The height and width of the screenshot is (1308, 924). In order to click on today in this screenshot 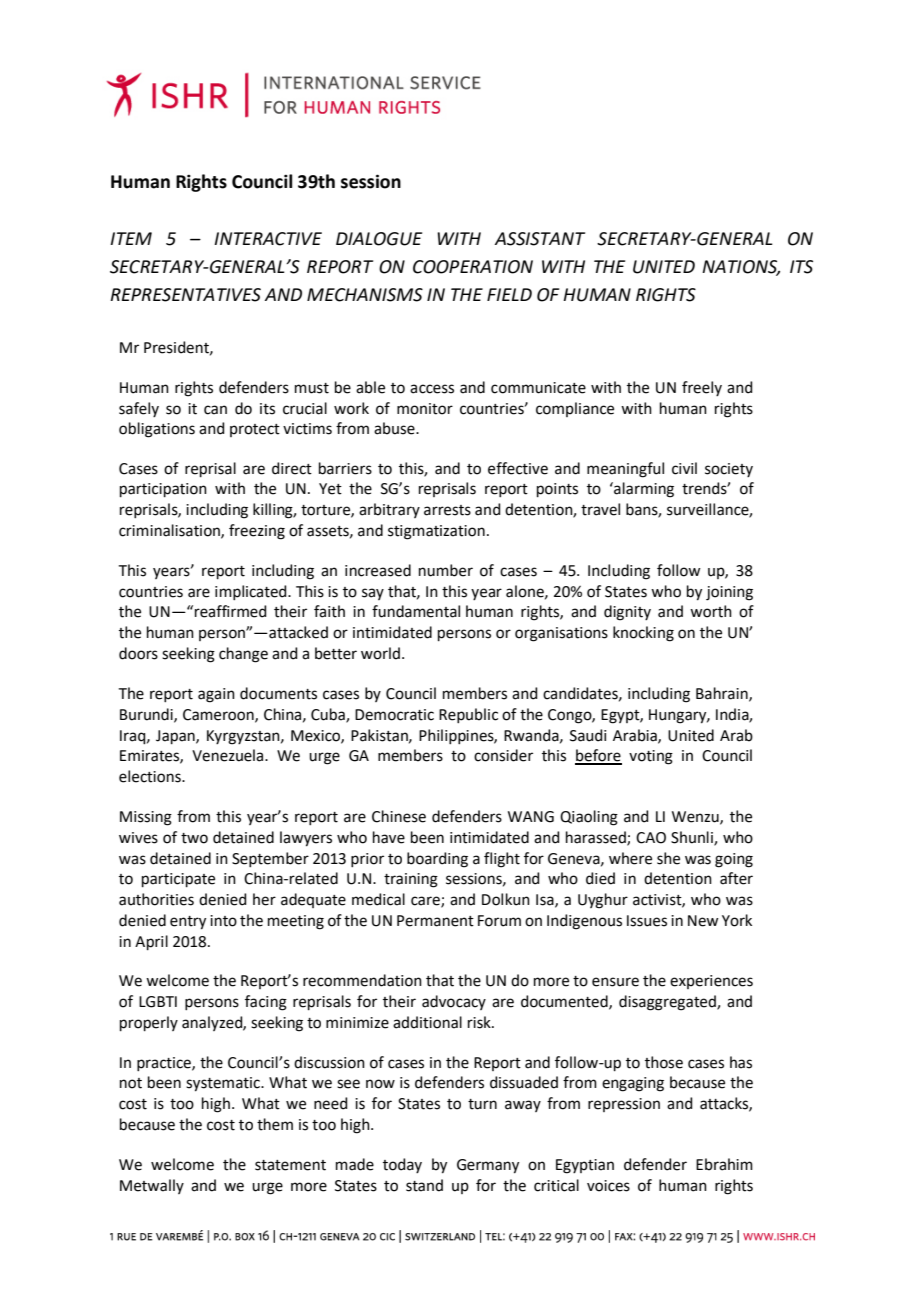, I will do `click(402, 1165)`.
